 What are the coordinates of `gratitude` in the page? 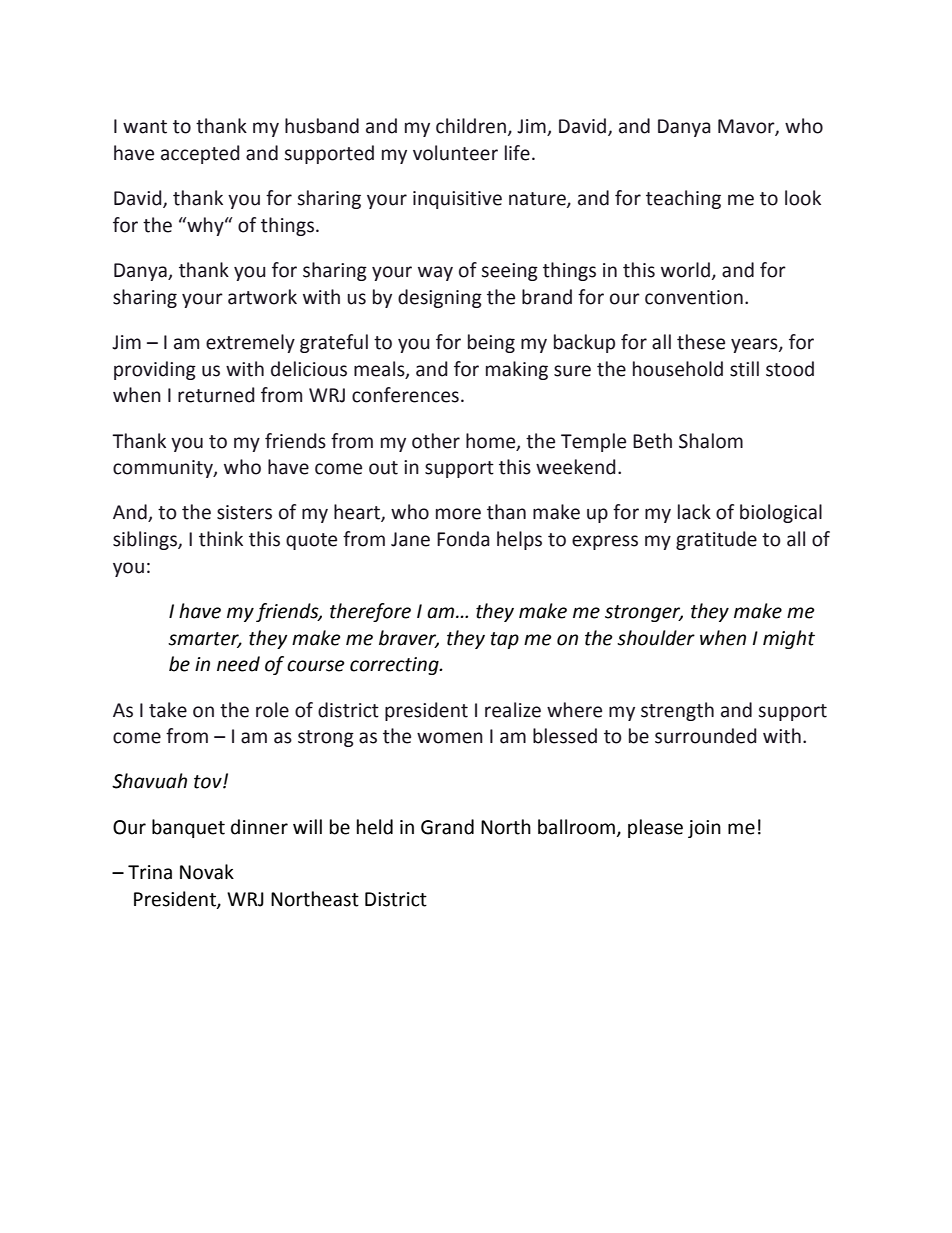 It's located at (716, 540).
